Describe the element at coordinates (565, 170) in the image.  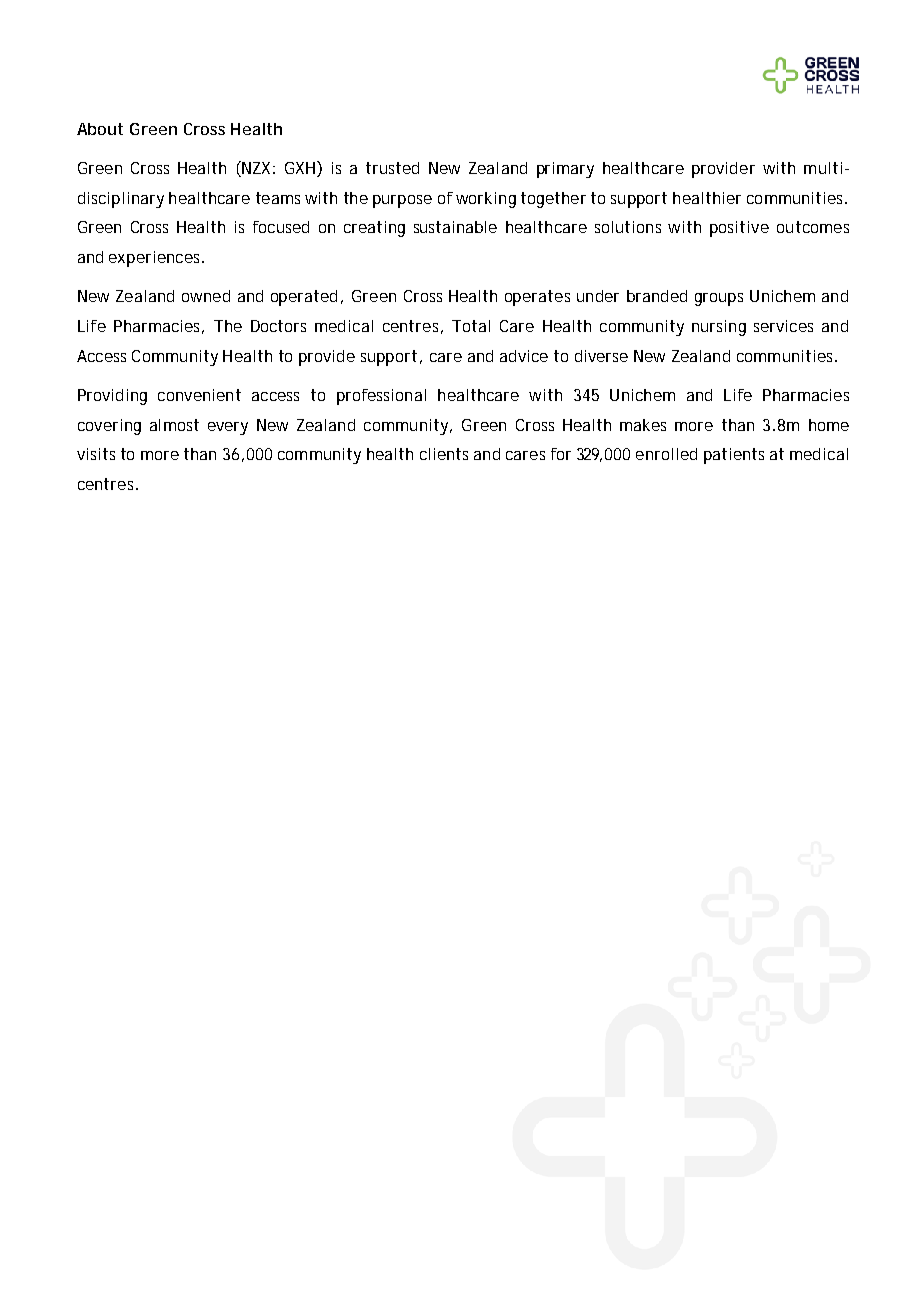
I see `primary` at that location.
